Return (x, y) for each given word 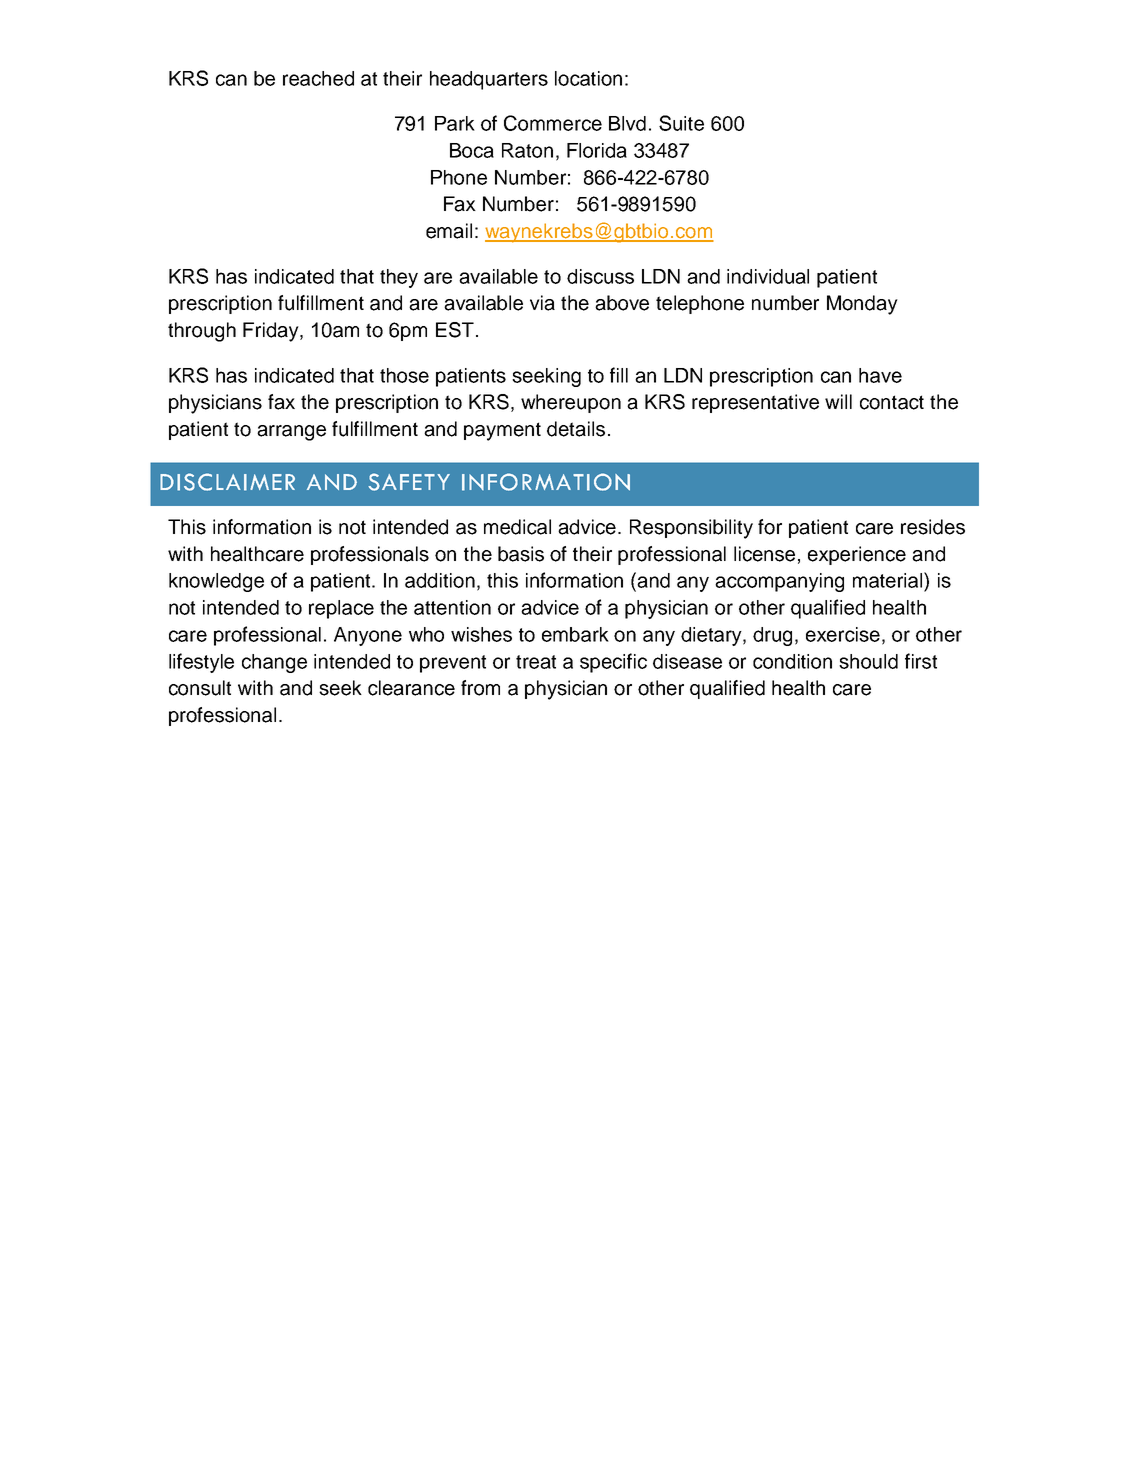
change (274, 663)
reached (318, 78)
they (399, 278)
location (588, 78)
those (404, 375)
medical (517, 527)
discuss (600, 276)
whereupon (571, 403)
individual (768, 276)
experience (857, 555)
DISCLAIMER (227, 482)
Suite (681, 123)
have (880, 375)
